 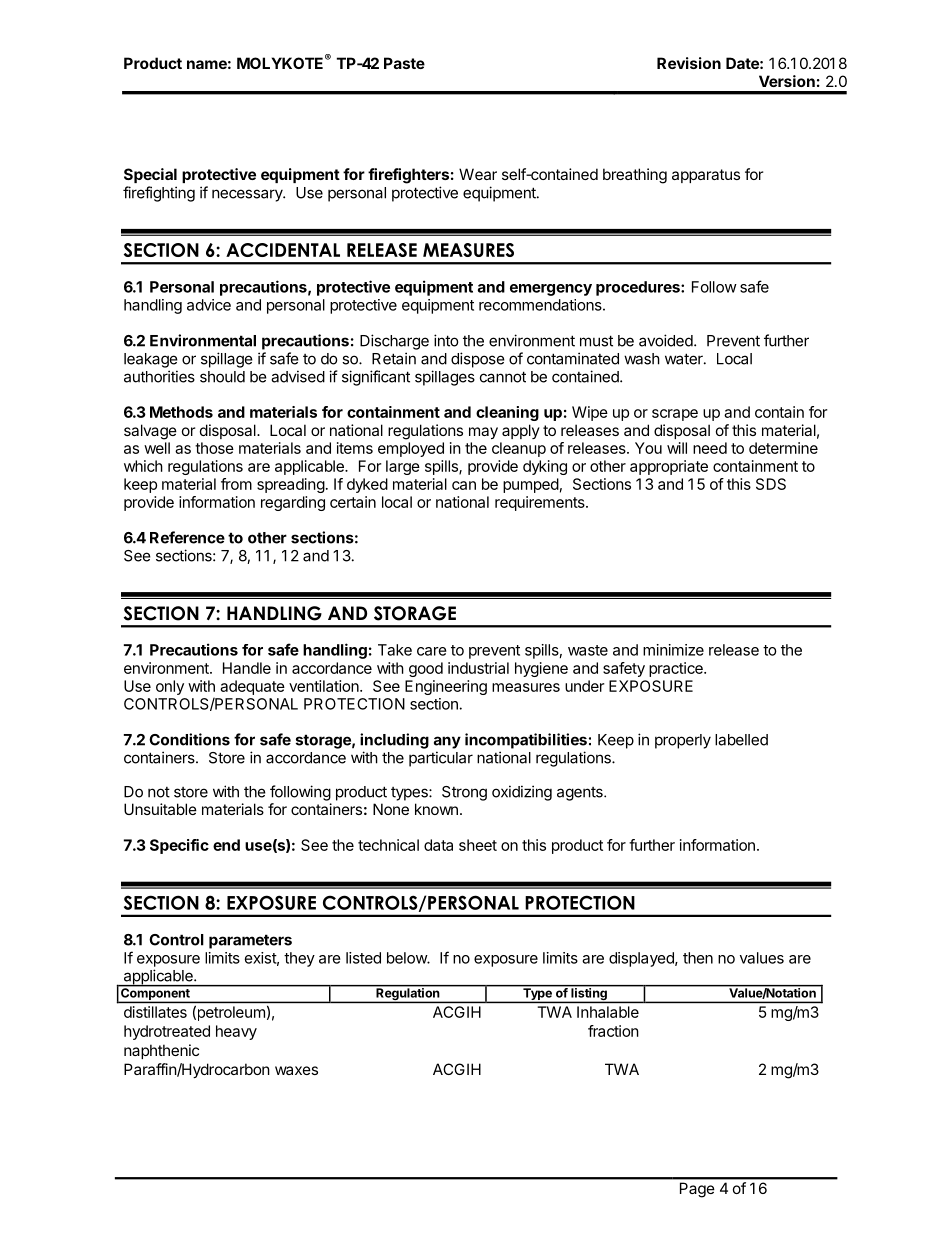 What do you see at coordinates (150, 175) in the document?
I see `Special` at bounding box center [150, 175].
